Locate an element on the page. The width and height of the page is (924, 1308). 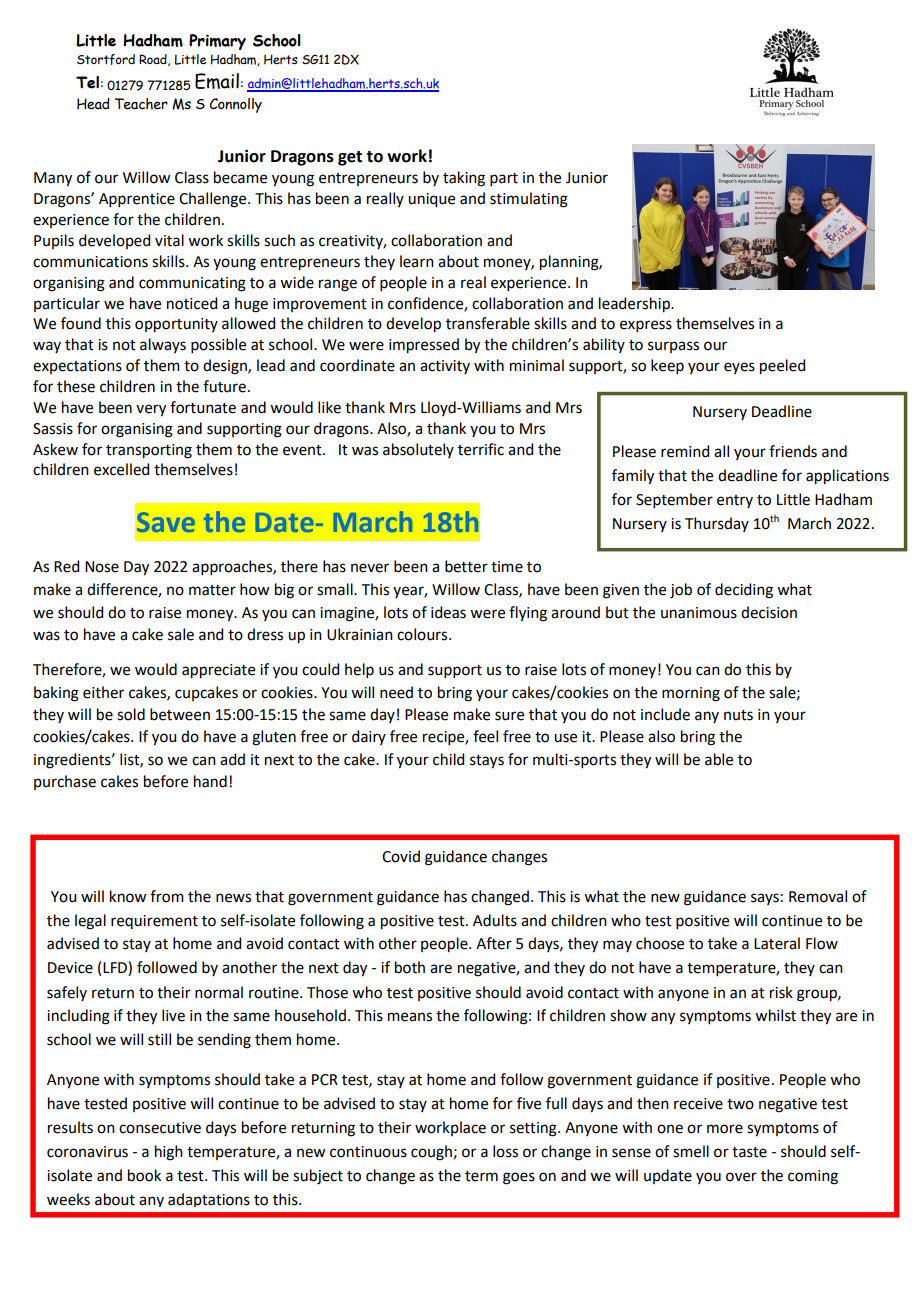
stimulating is located at coordinates (529, 200).
